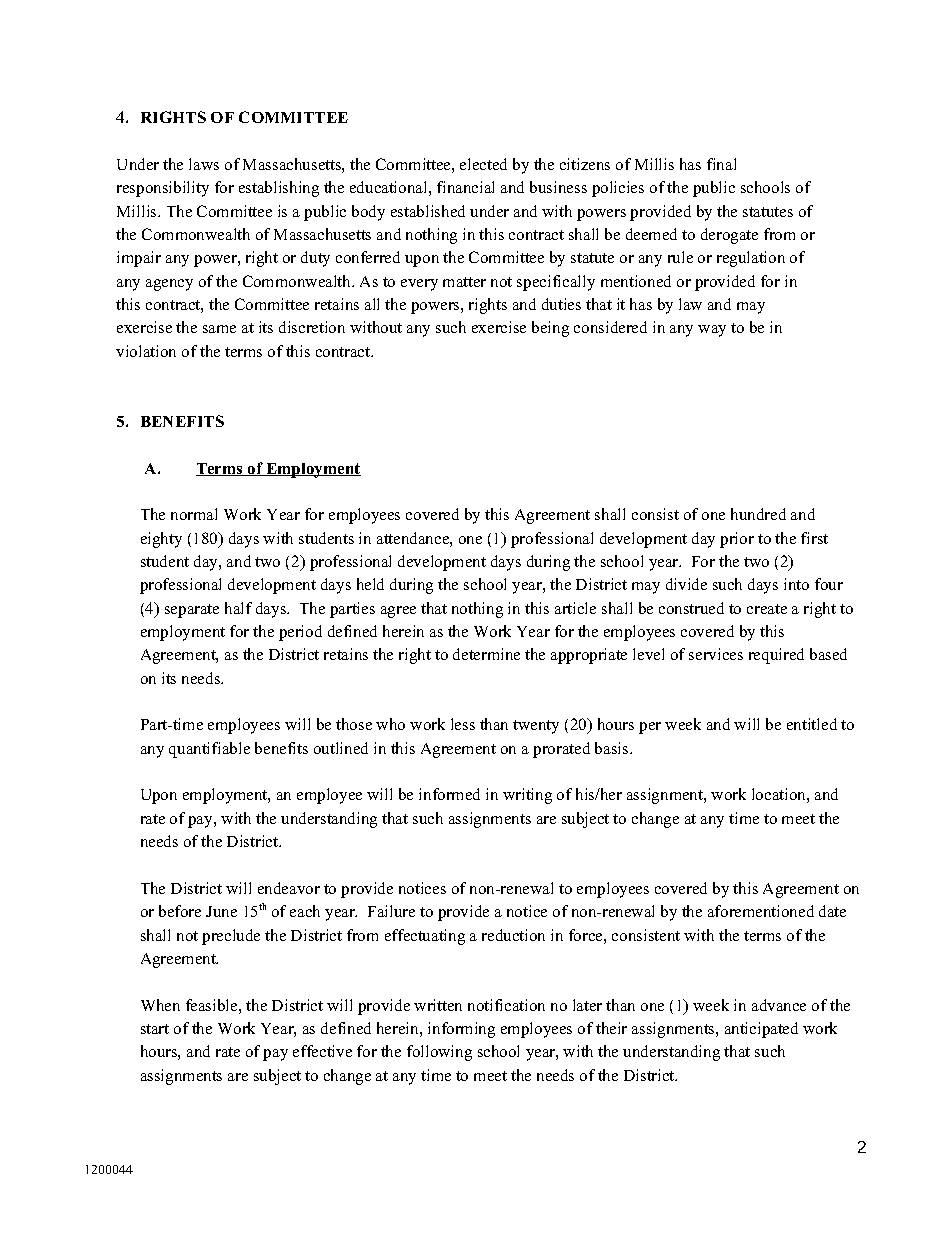 The width and height of the document is (952, 1233). What do you see at coordinates (712, 331) in the document?
I see `way` at bounding box center [712, 331].
